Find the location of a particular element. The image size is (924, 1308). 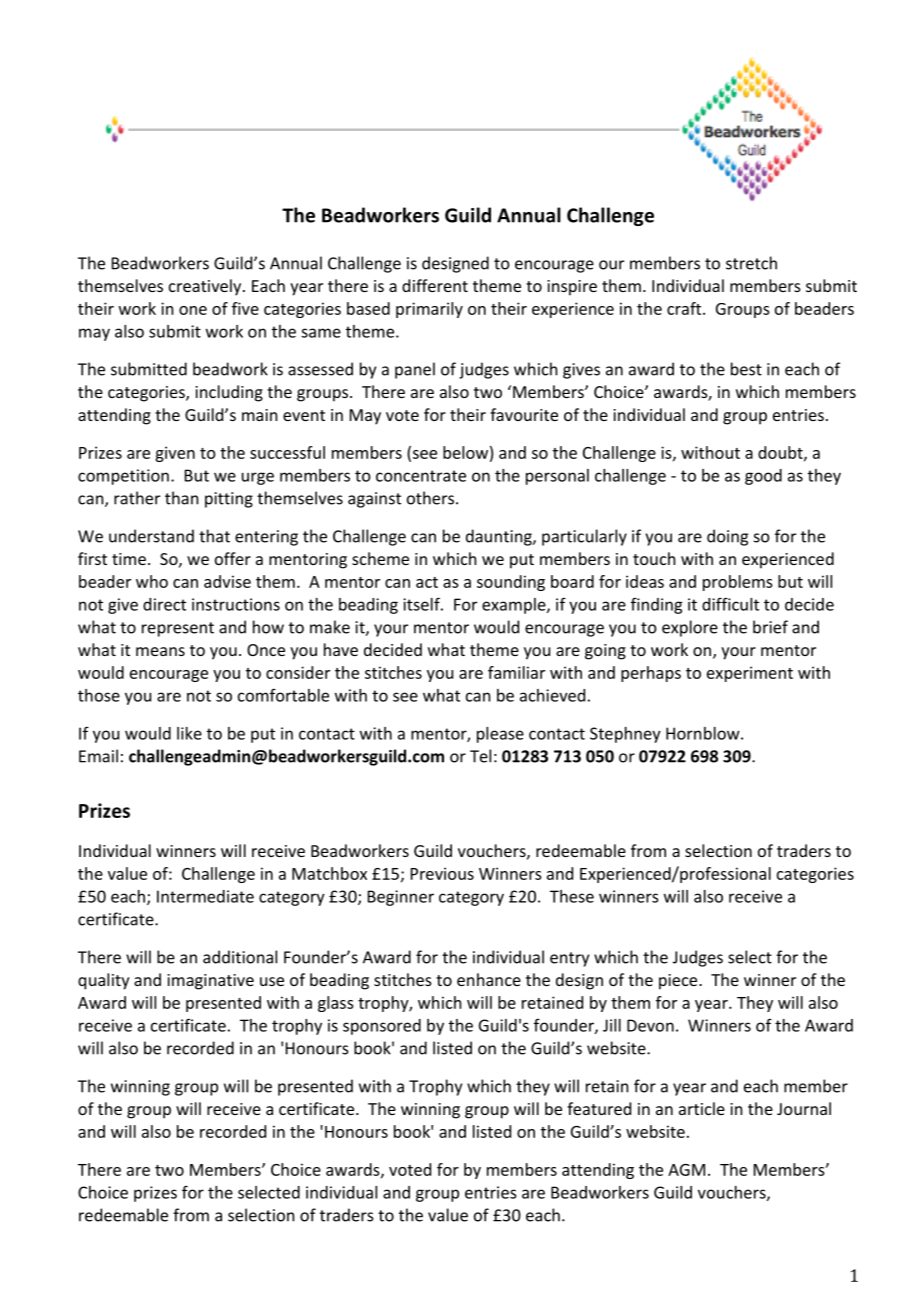

doing is located at coordinates (727, 537).
